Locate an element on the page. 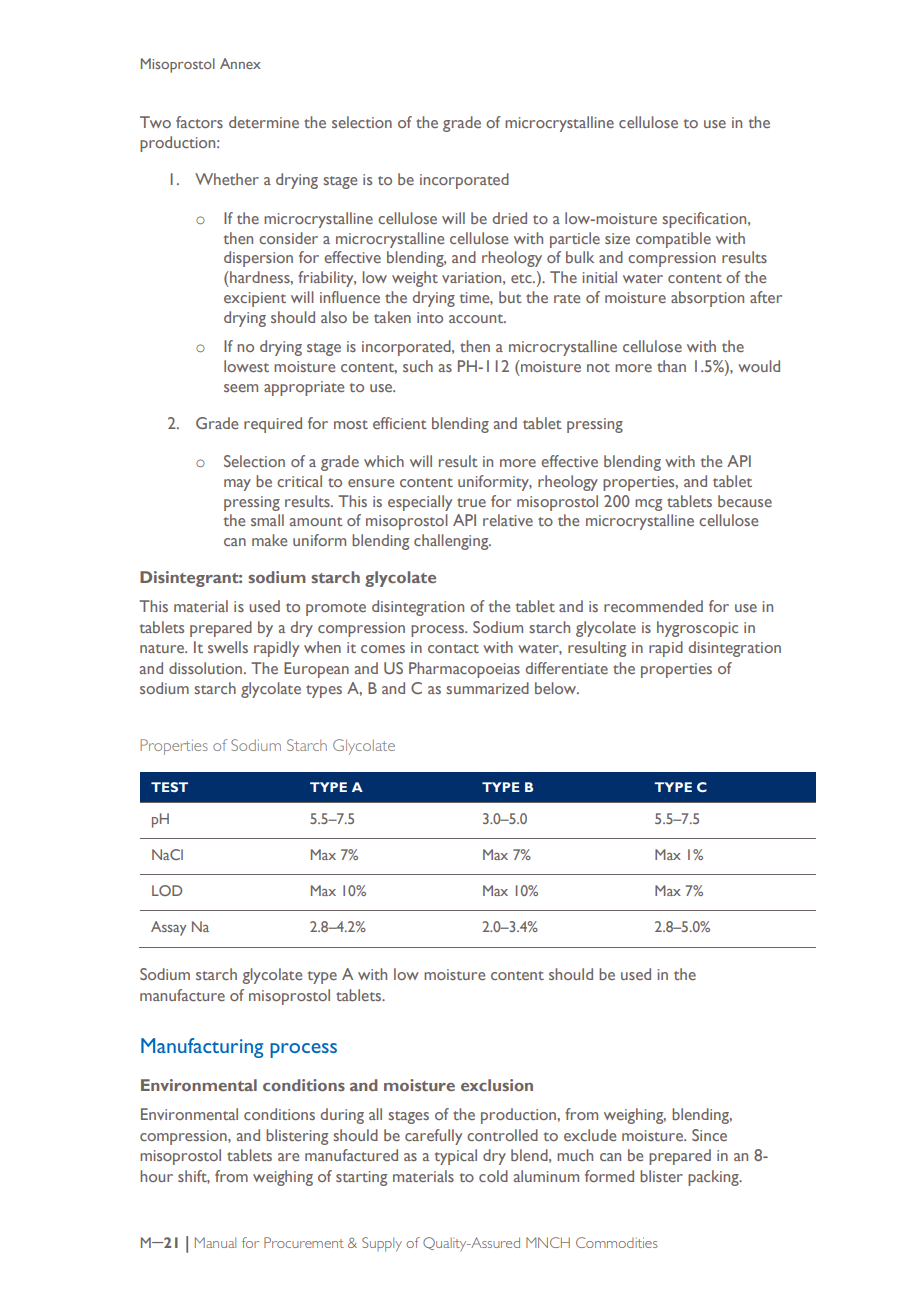 The image size is (924, 1307). swells is located at coordinates (228, 647).
